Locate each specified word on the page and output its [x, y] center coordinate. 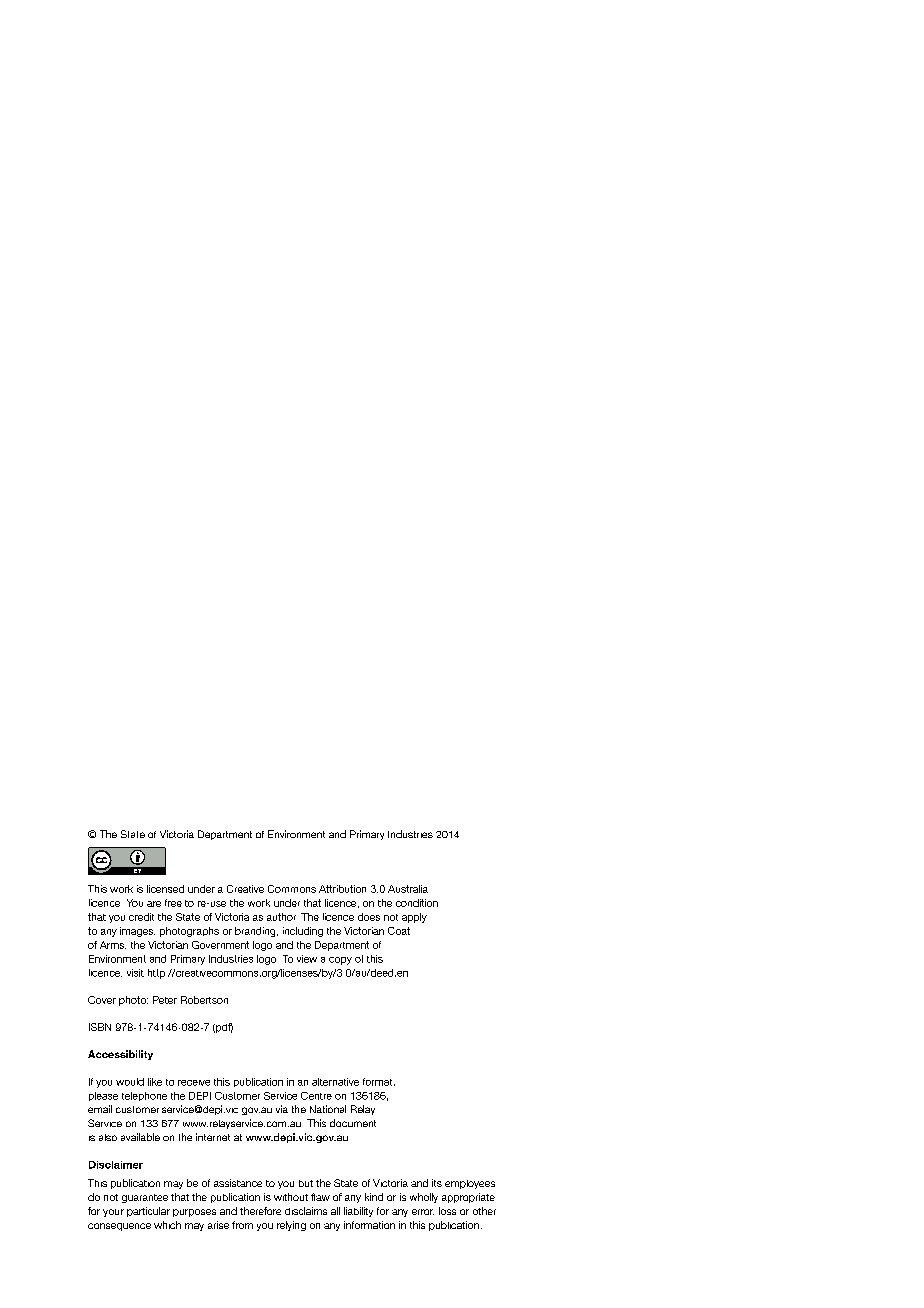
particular [148, 1212]
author [281, 917]
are [154, 904]
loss [447, 1211]
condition [417, 903]
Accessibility [120, 1055]
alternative [335, 1082]
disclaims [306, 1211]
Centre [316, 1096]
